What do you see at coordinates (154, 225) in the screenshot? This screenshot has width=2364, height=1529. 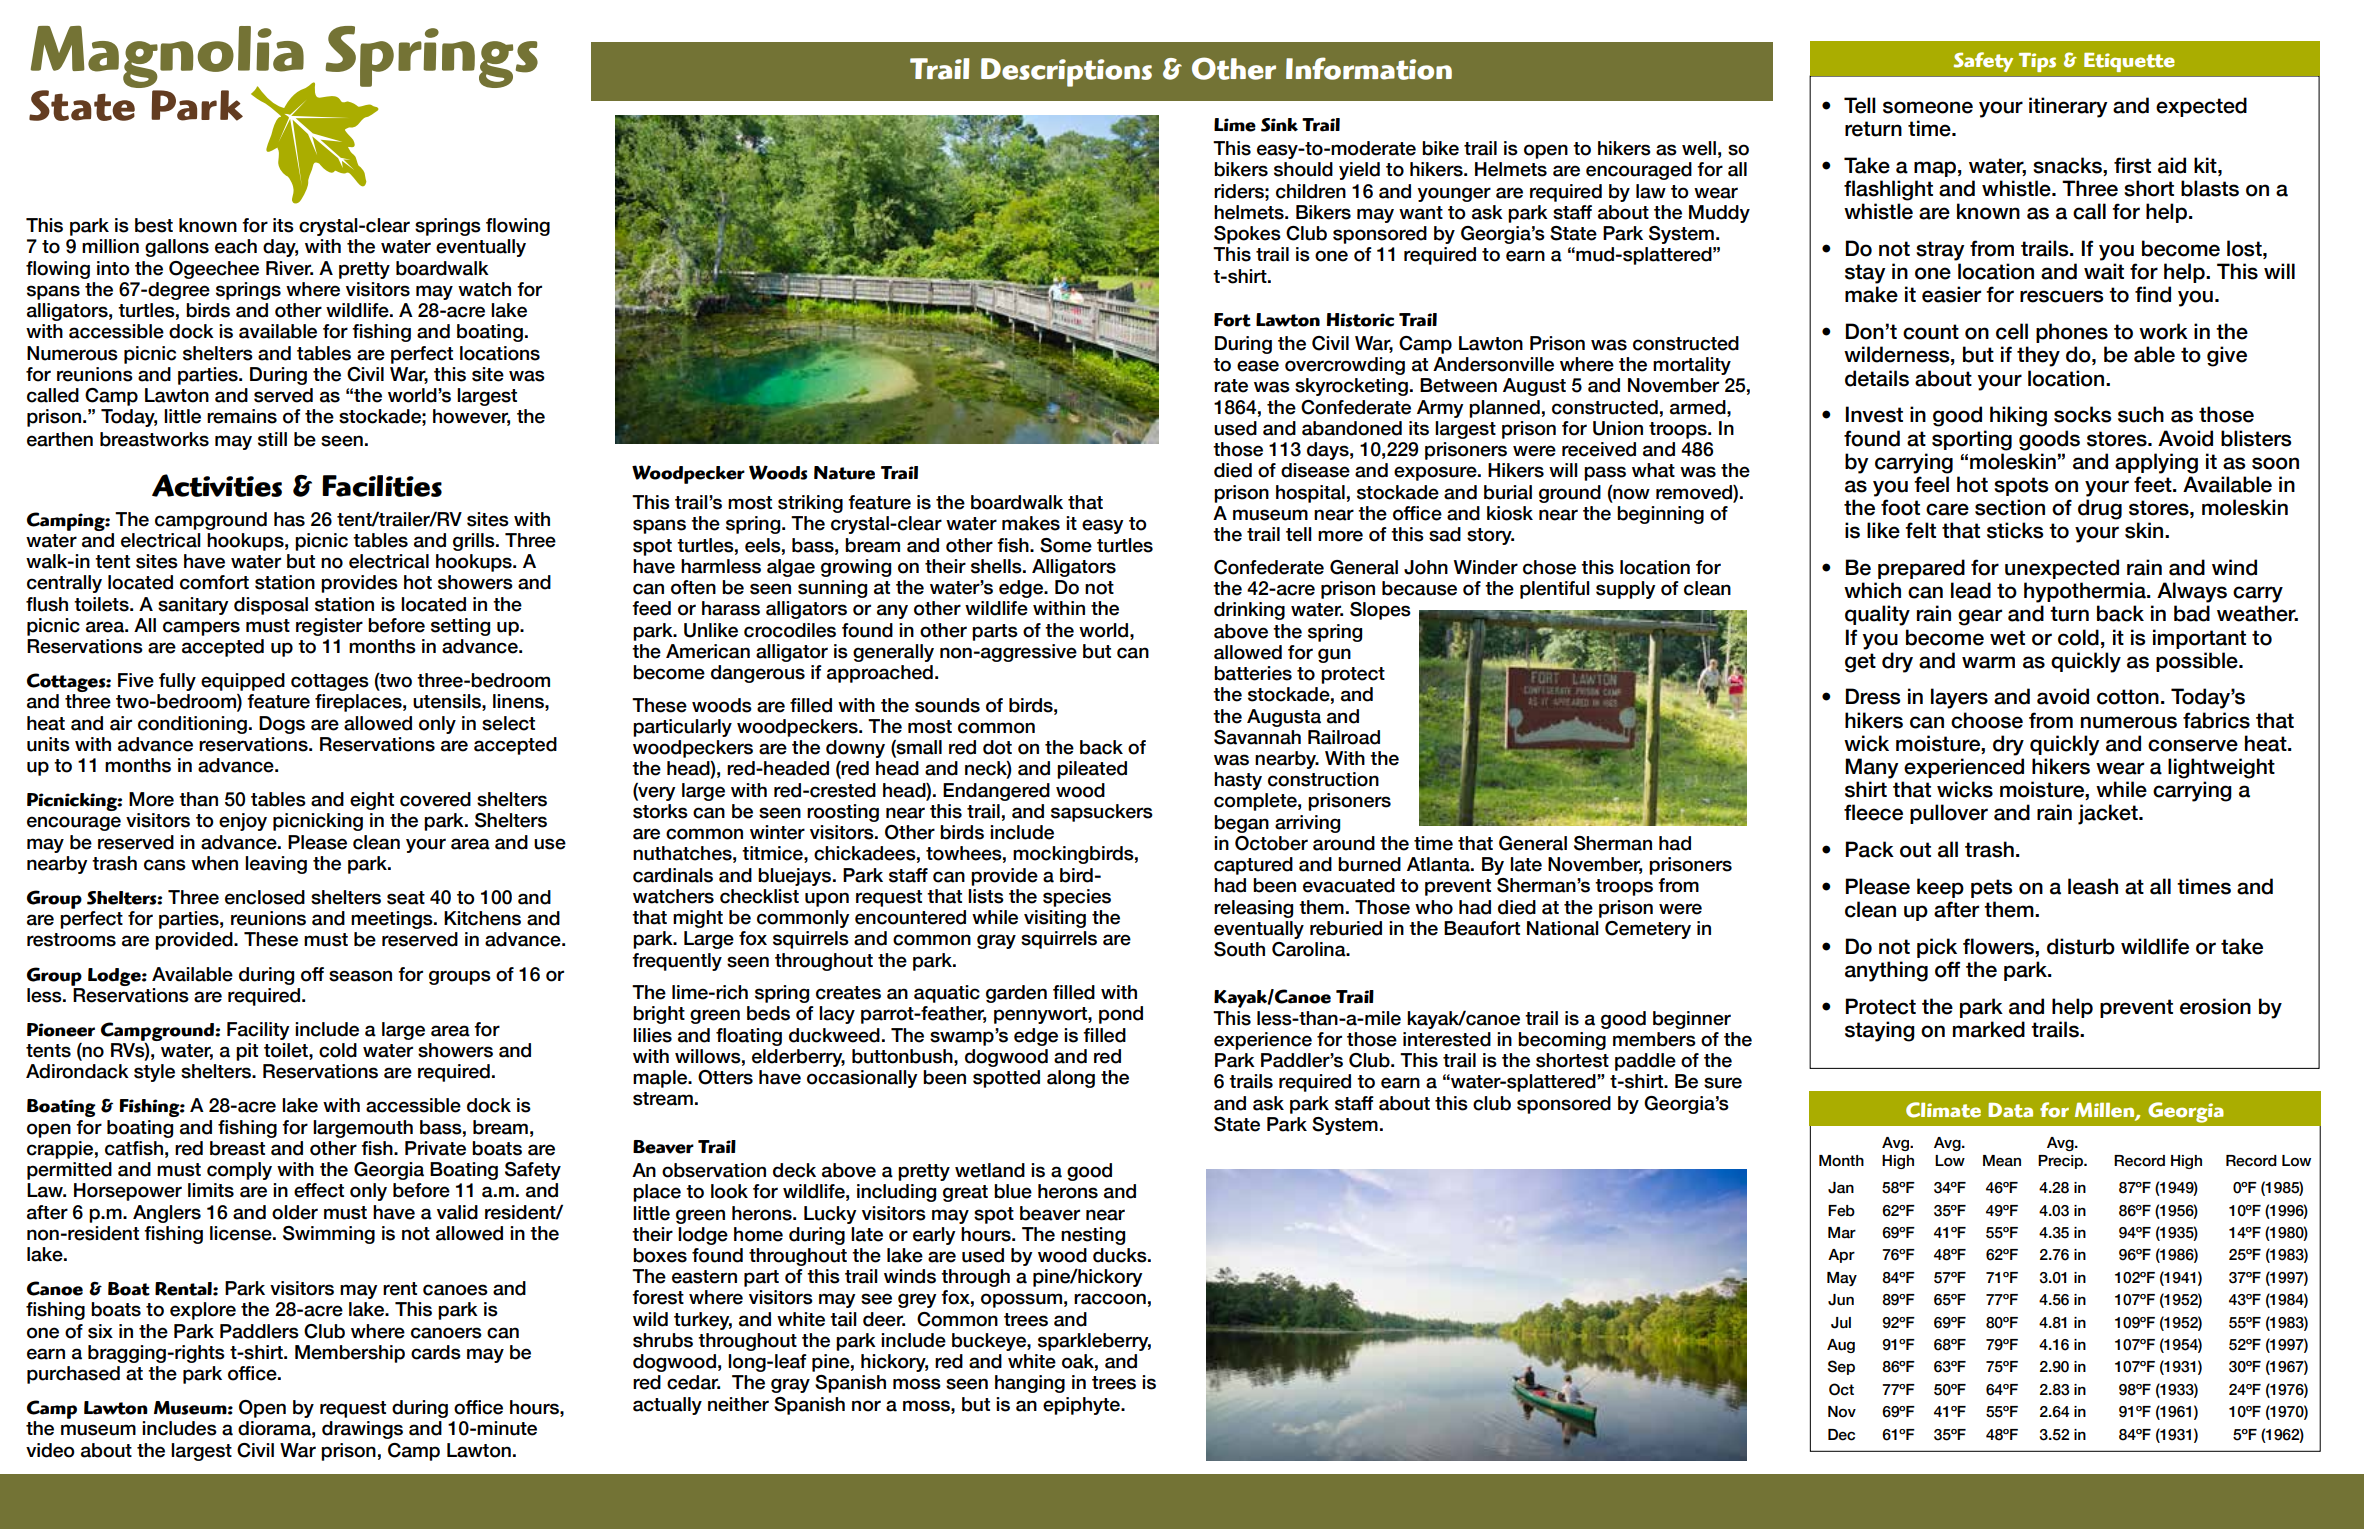 I see `best` at bounding box center [154, 225].
